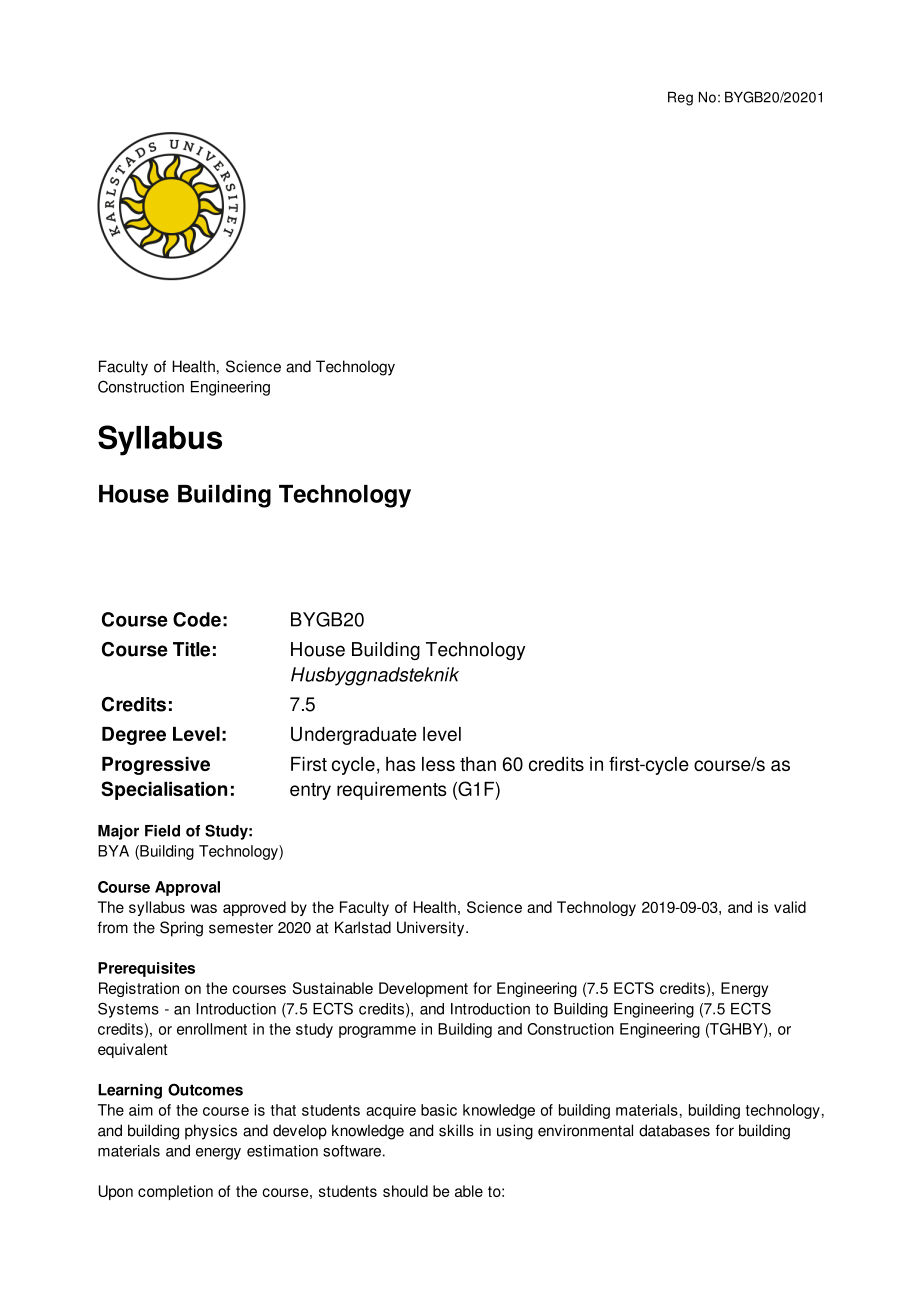  I want to click on Title, so click(191, 649).
